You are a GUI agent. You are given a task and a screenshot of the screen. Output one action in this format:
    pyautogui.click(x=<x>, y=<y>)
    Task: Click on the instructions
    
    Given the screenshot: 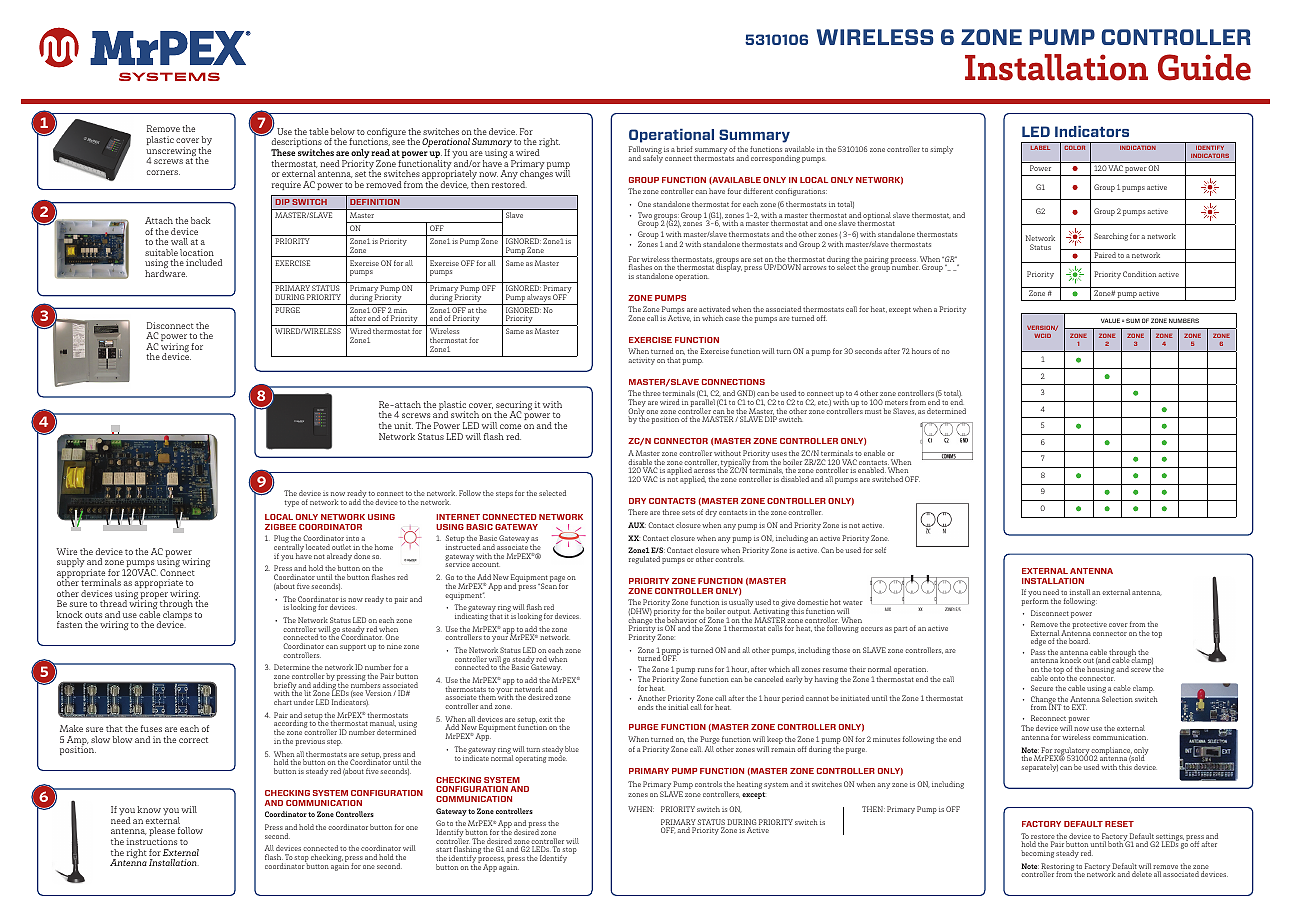 What is the action you would take?
    pyautogui.click(x=152, y=841)
